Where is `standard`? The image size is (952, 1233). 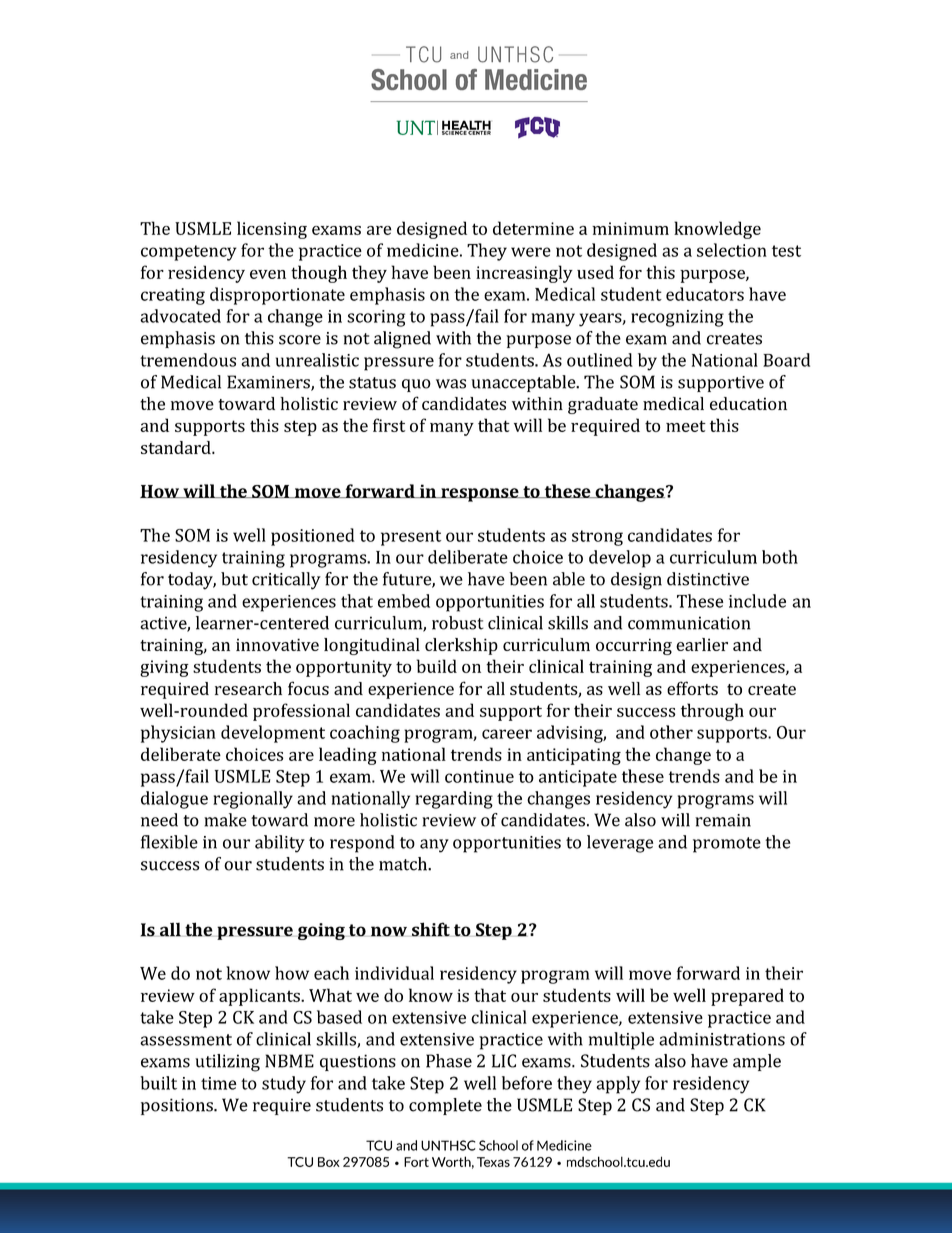 standard is located at coordinates (177, 447).
